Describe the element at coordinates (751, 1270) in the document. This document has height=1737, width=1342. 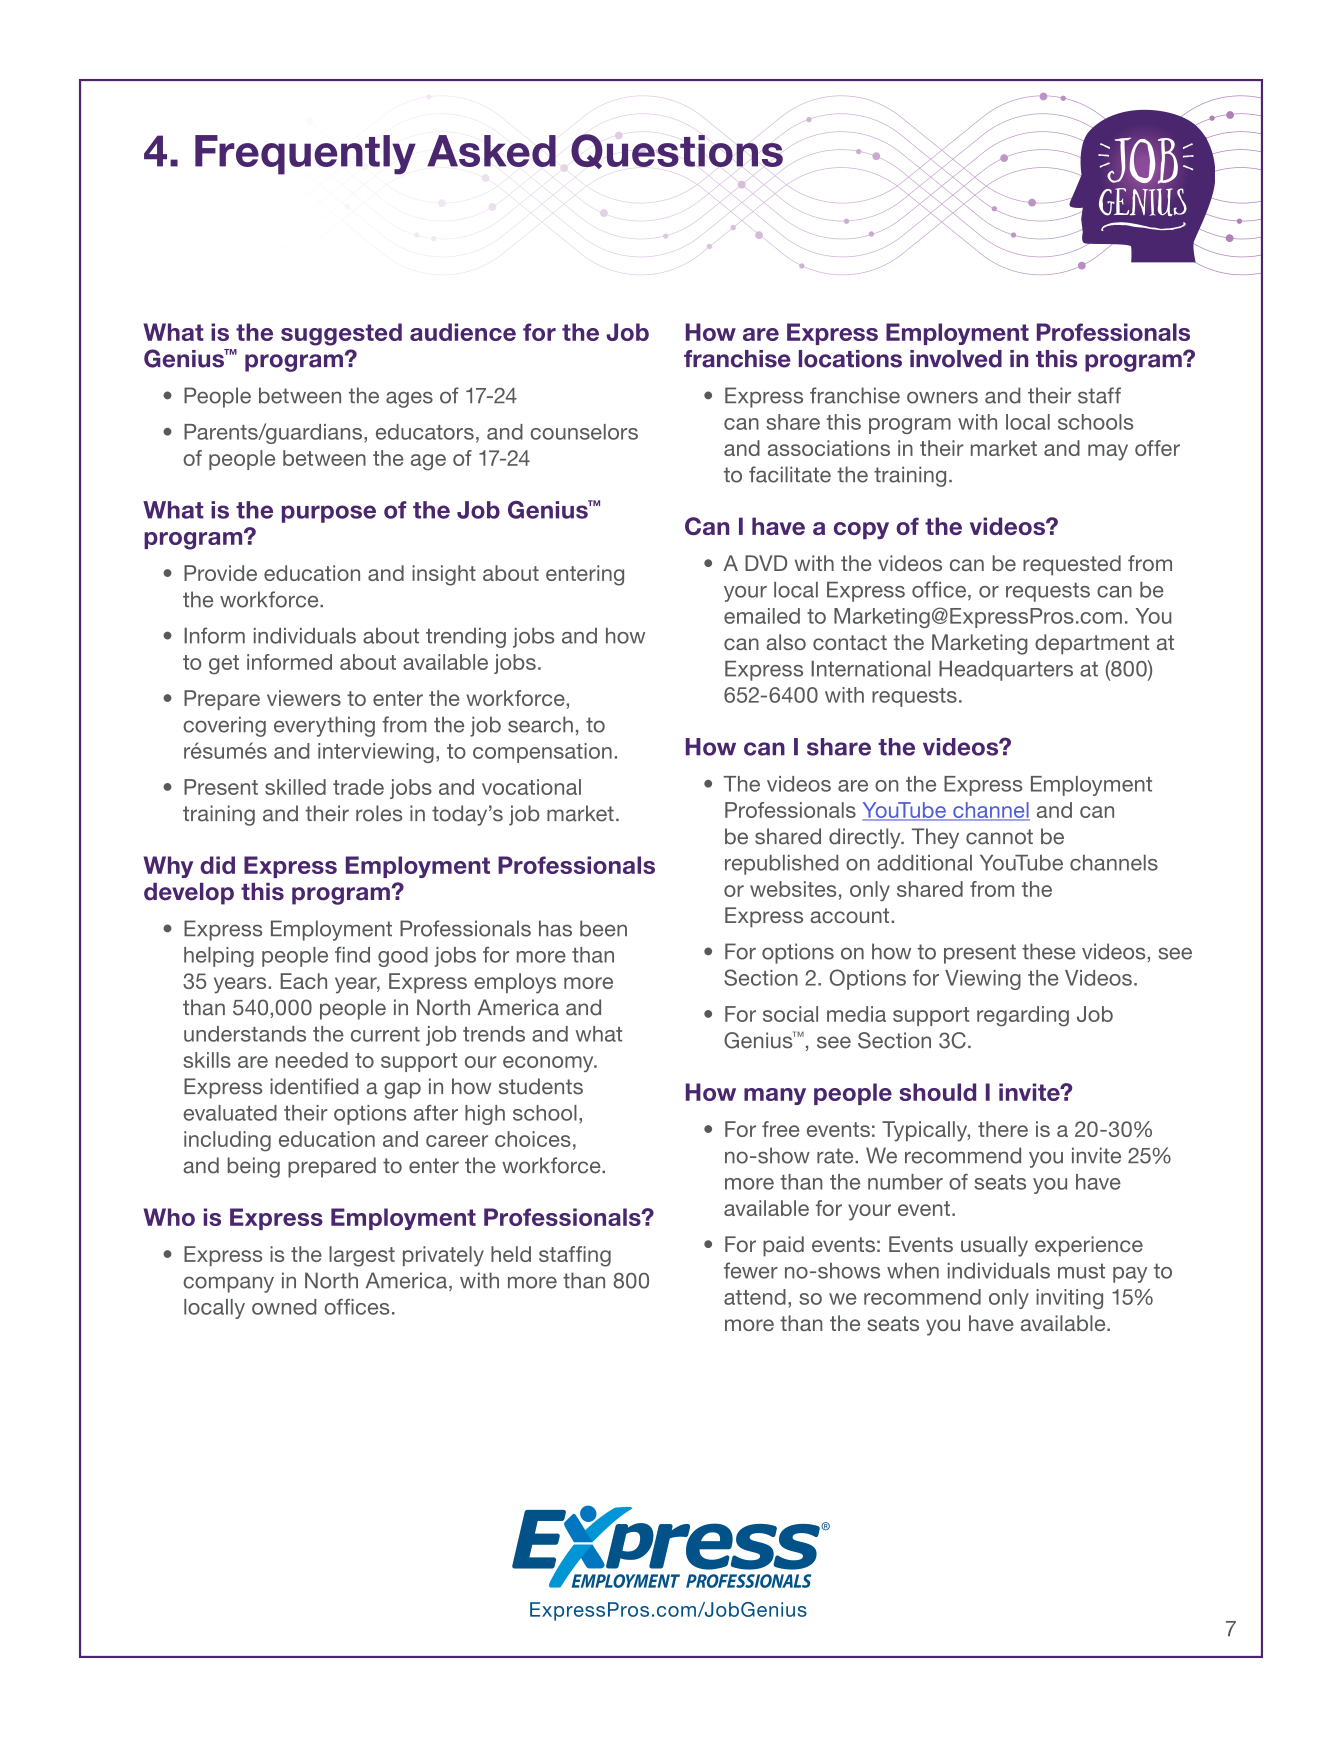
I see `fewer` at that location.
